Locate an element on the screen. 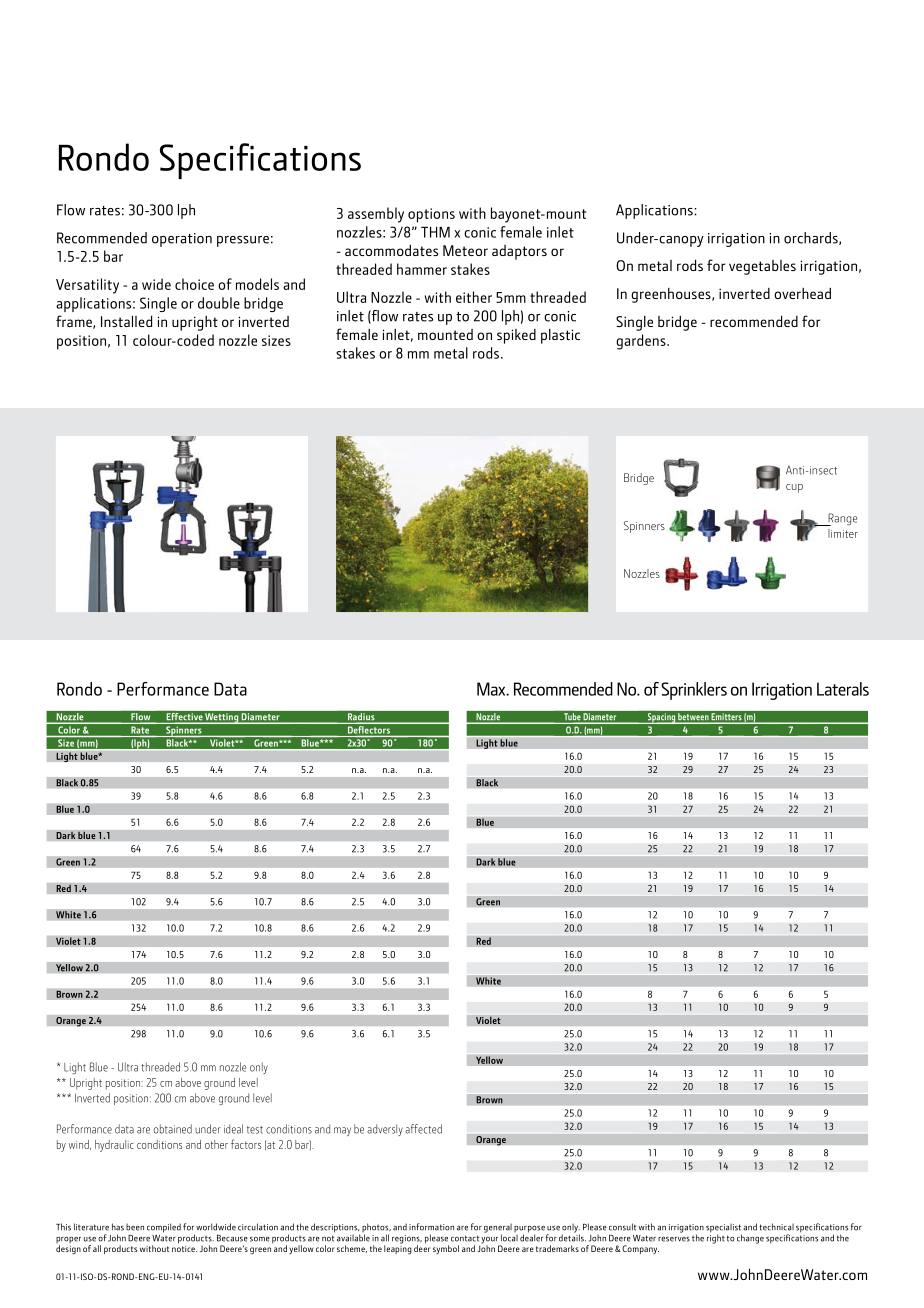 Image resolution: width=924 pixels, height=1308 pixels. limiter is located at coordinates (843, 533).
